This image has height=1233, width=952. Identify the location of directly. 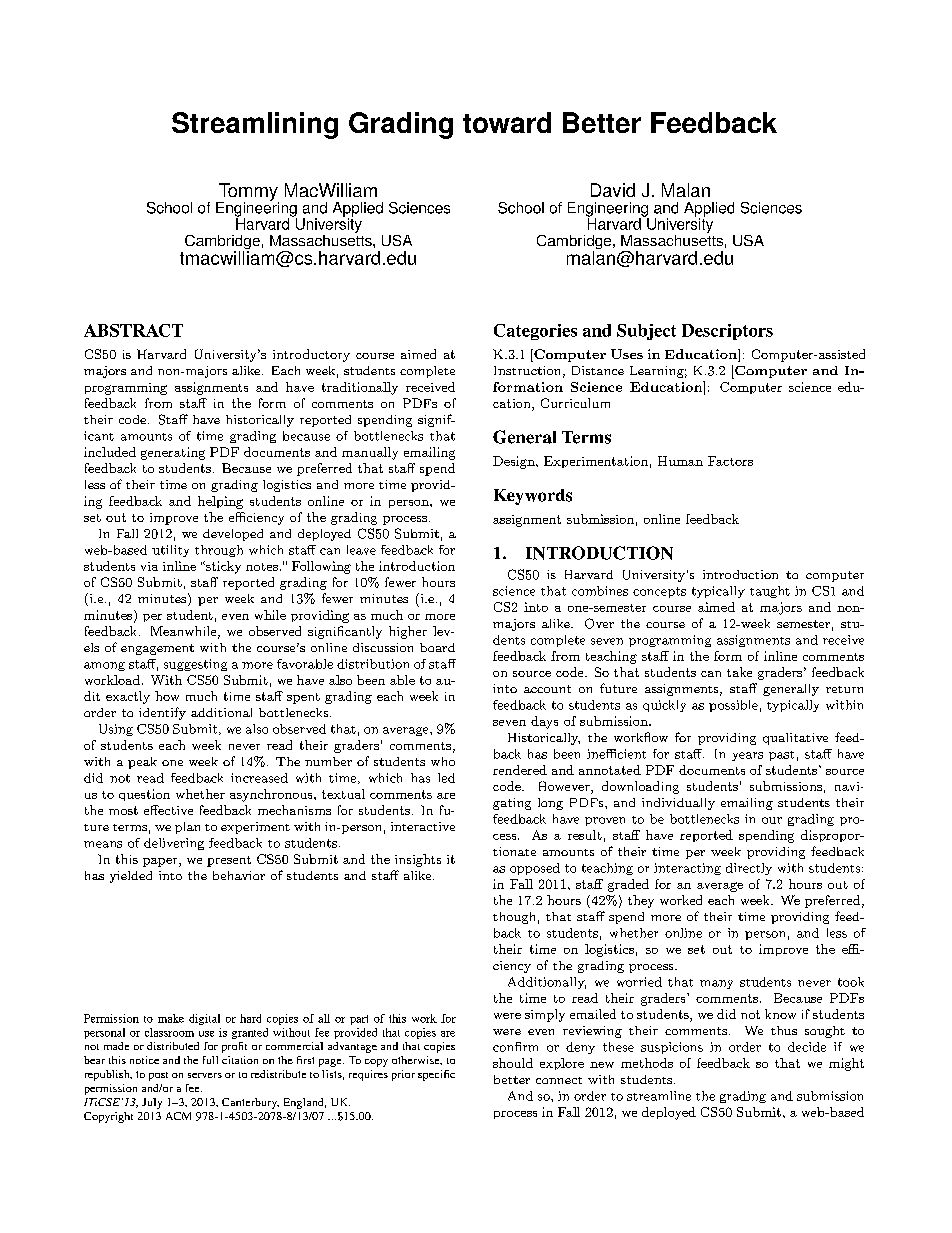
(749, 869).
